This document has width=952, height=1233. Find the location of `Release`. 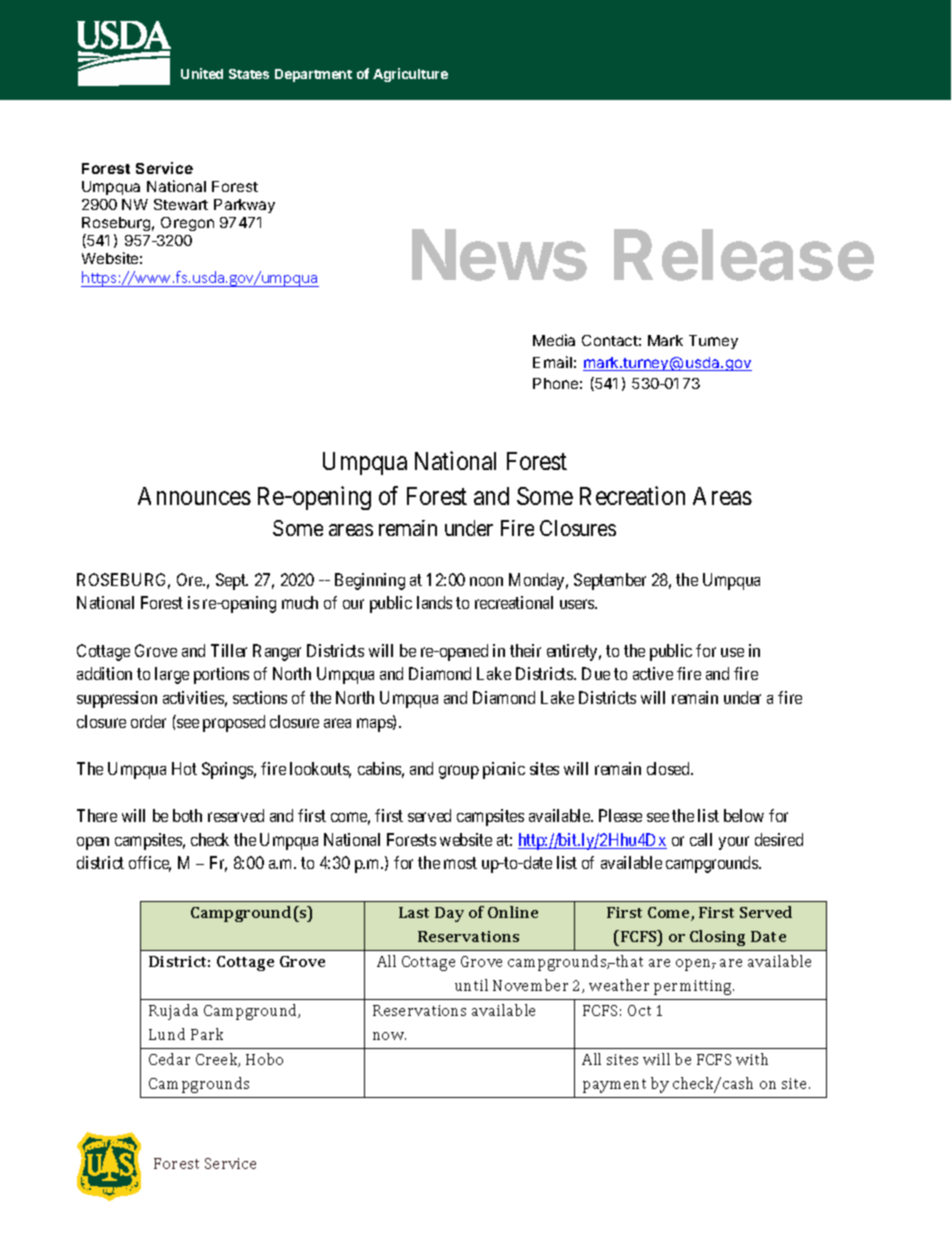

Release is located at coordinates (744, 255).
